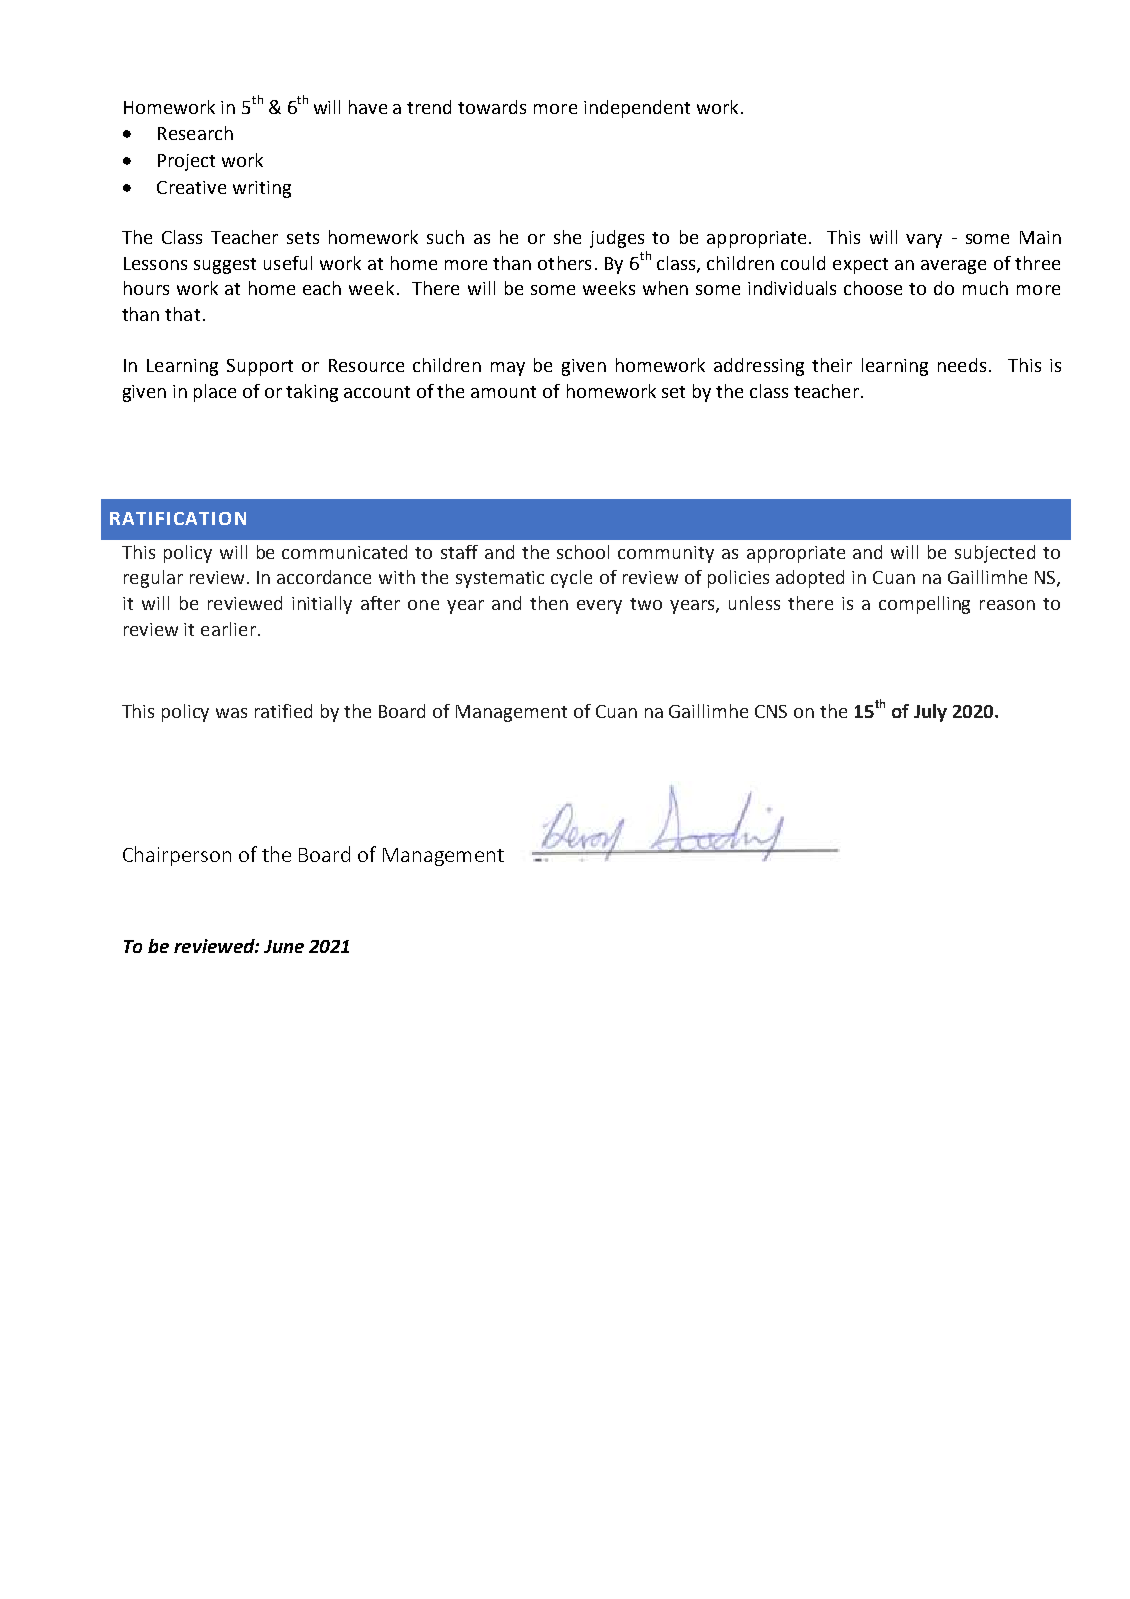 This screenshot has height=1599, width=1130. I want to click on July, so click(930, 713).
